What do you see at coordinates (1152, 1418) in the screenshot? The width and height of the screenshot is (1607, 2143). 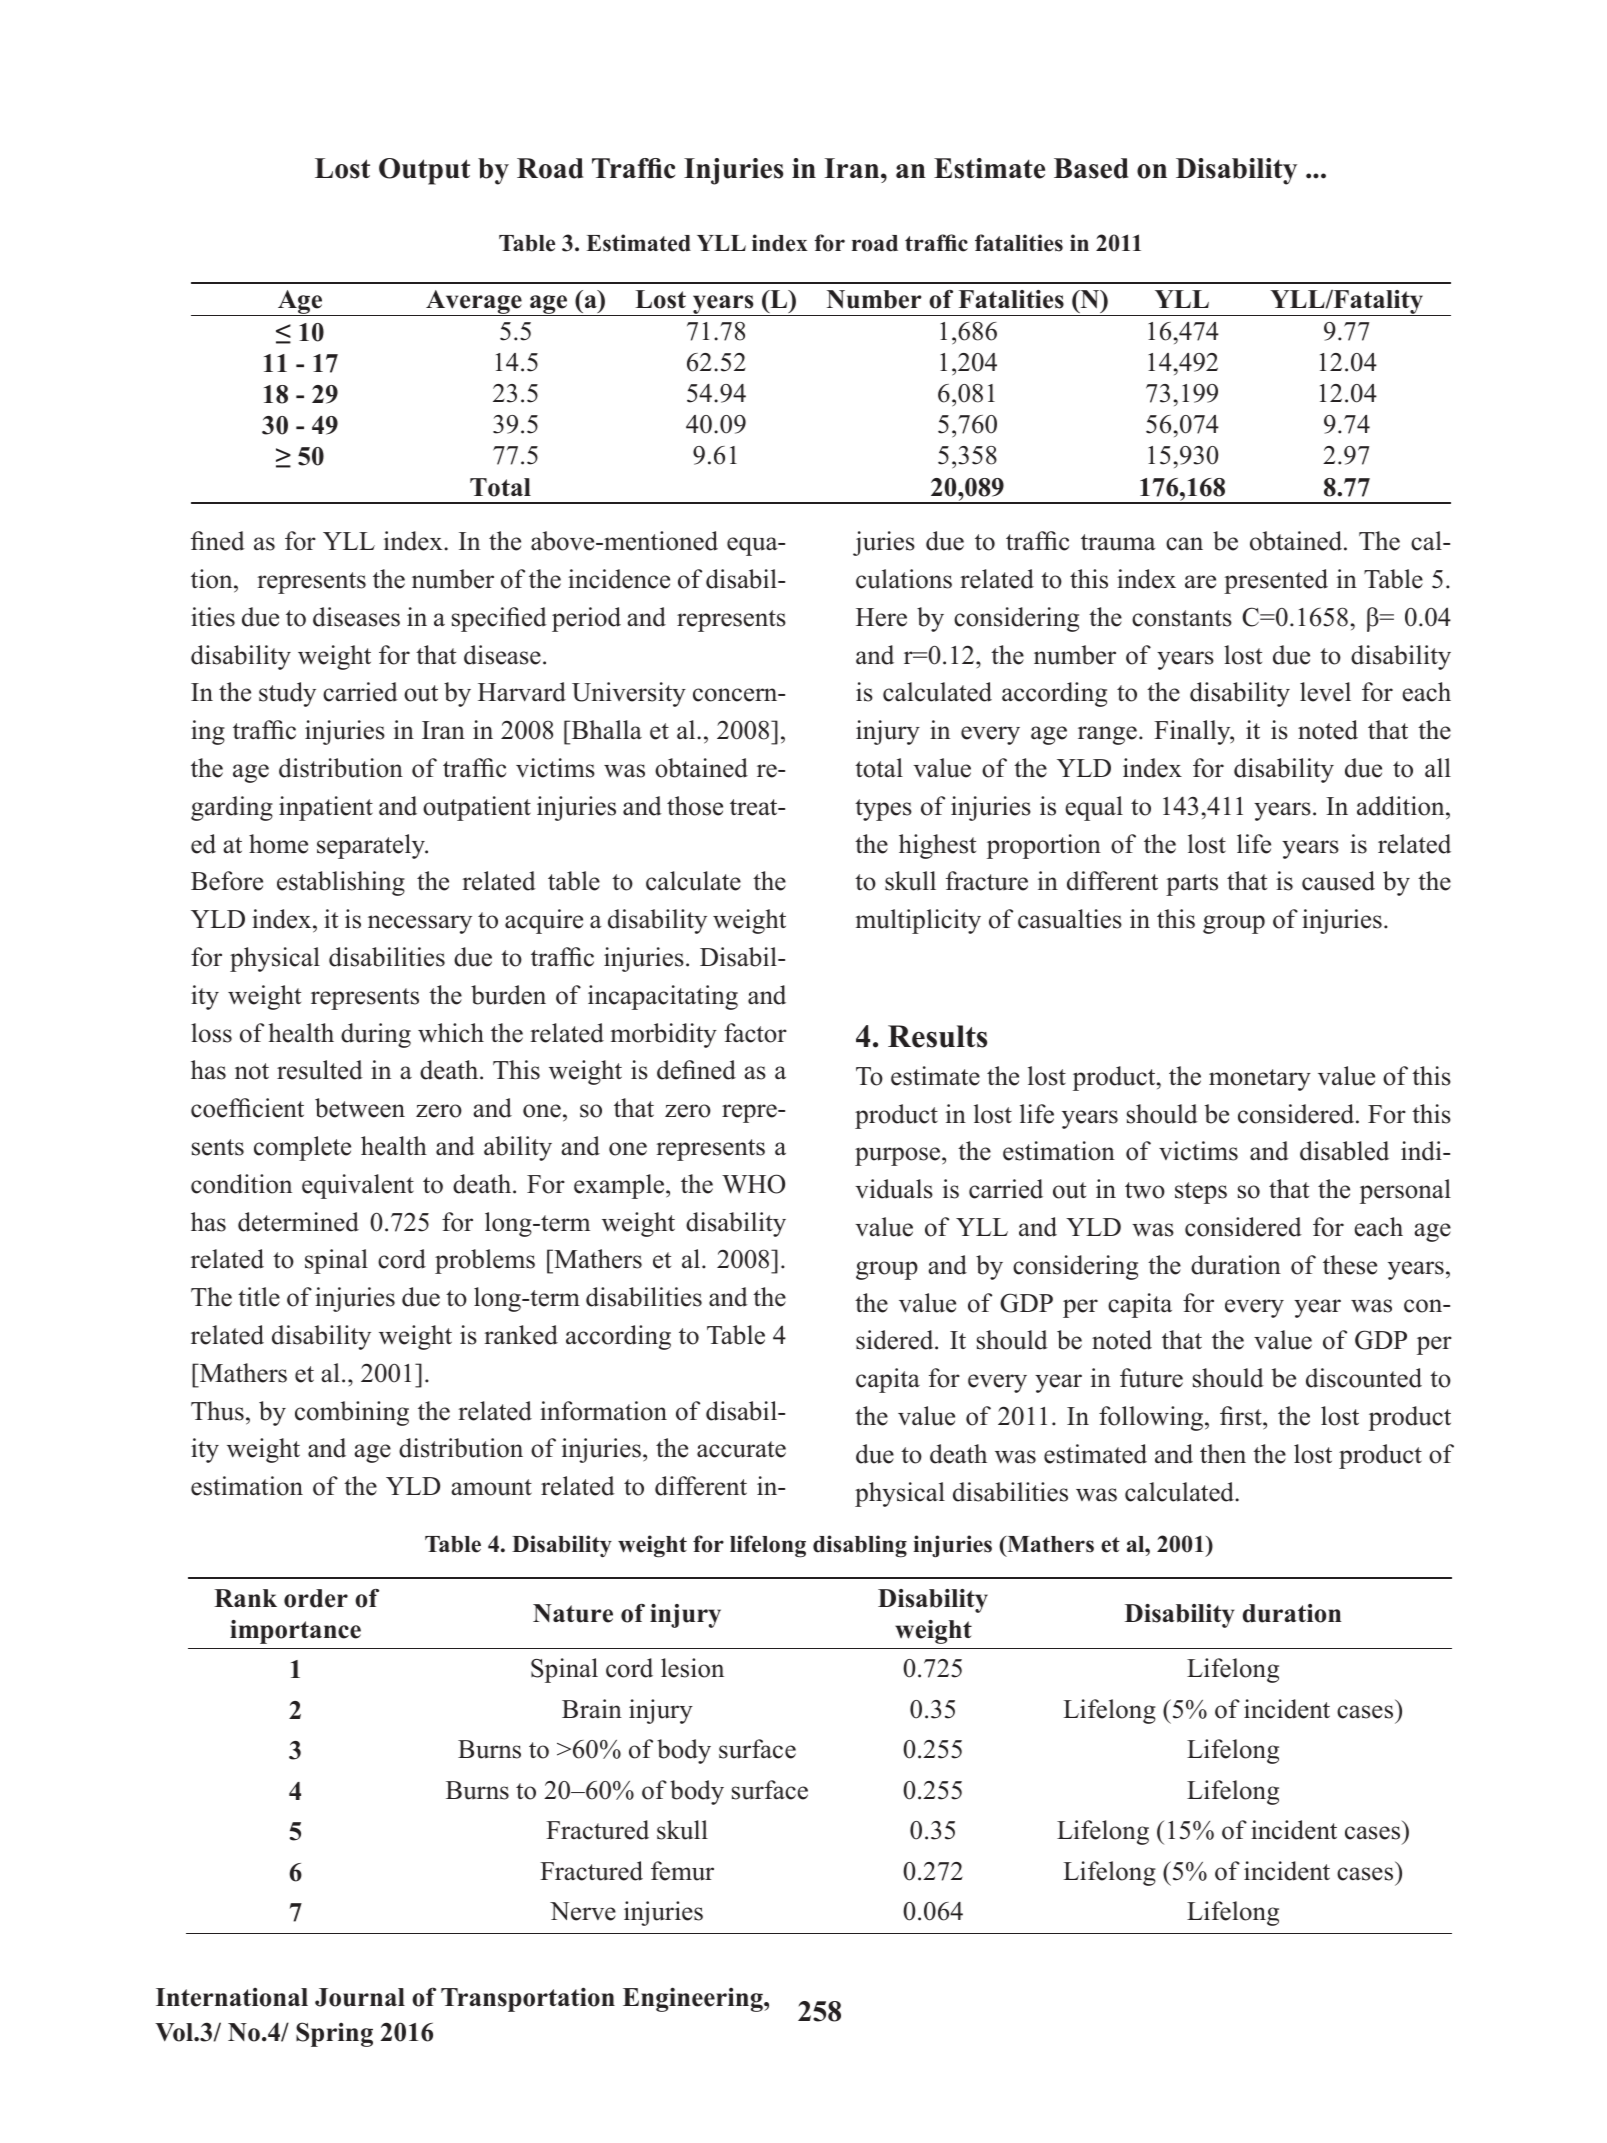 I see `following` at bounding box center [1152, 1418].
